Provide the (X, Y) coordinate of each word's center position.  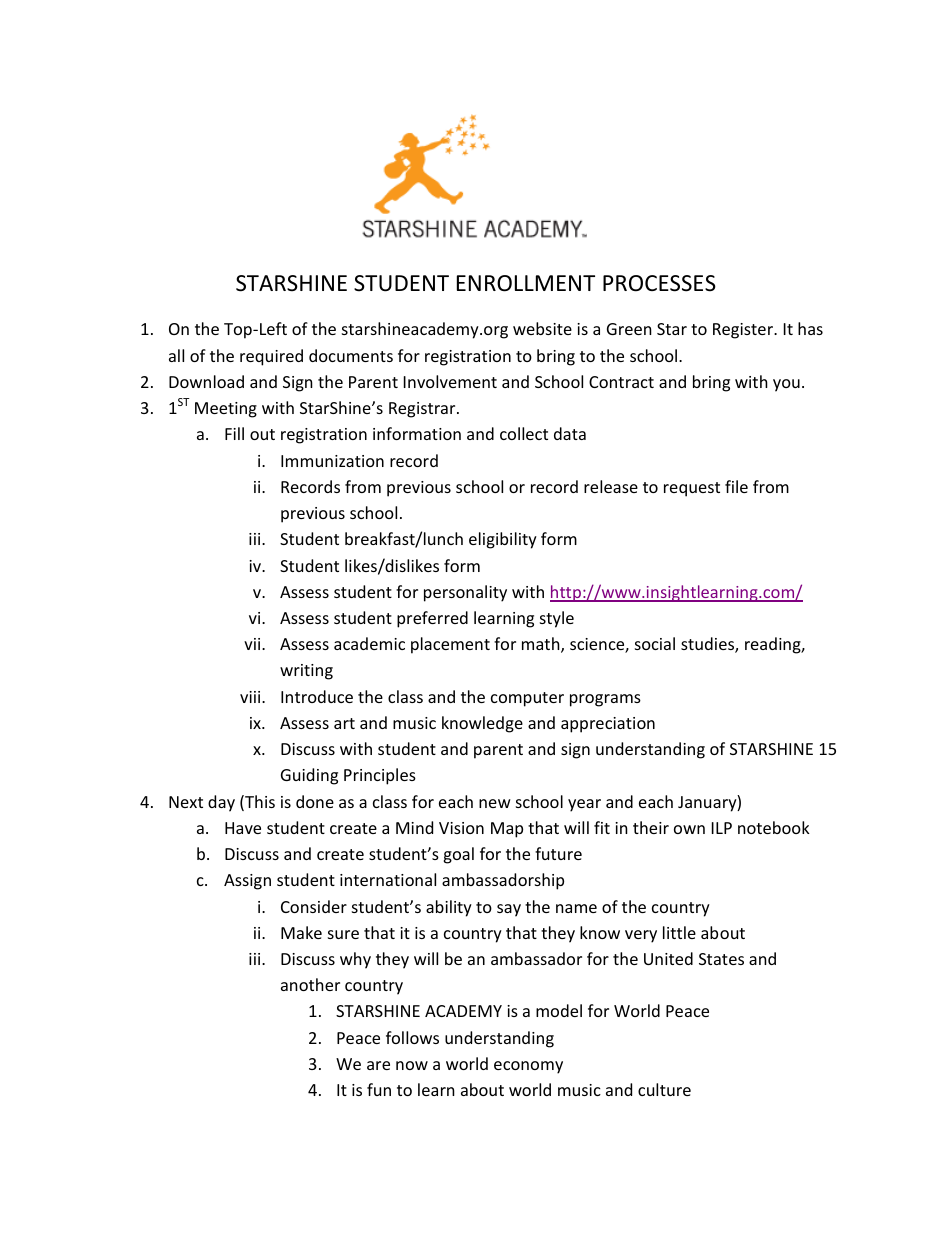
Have (243, 828)
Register (744, 331)
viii (251, 697)
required (271, 357)
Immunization (332, 461)
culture (664, 1089)
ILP (722, 828)
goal (458, 855)
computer (527, 699)
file (736, 486)
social (655, 643)
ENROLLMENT (526, 283)
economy (528, 1067)
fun (379, 1089)
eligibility (503, 540)
